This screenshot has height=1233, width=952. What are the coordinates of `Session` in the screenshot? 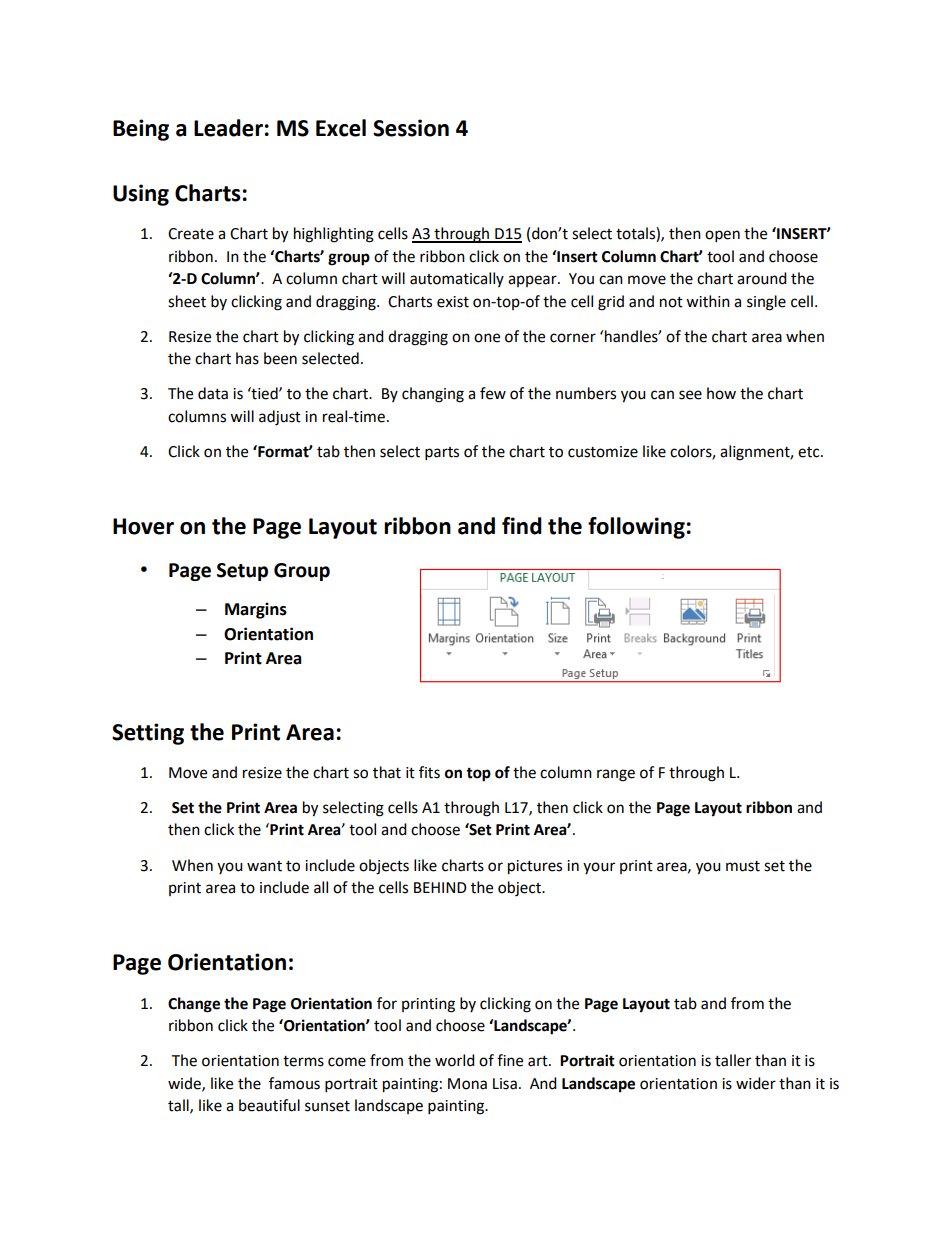 It's located at (411, 128).
